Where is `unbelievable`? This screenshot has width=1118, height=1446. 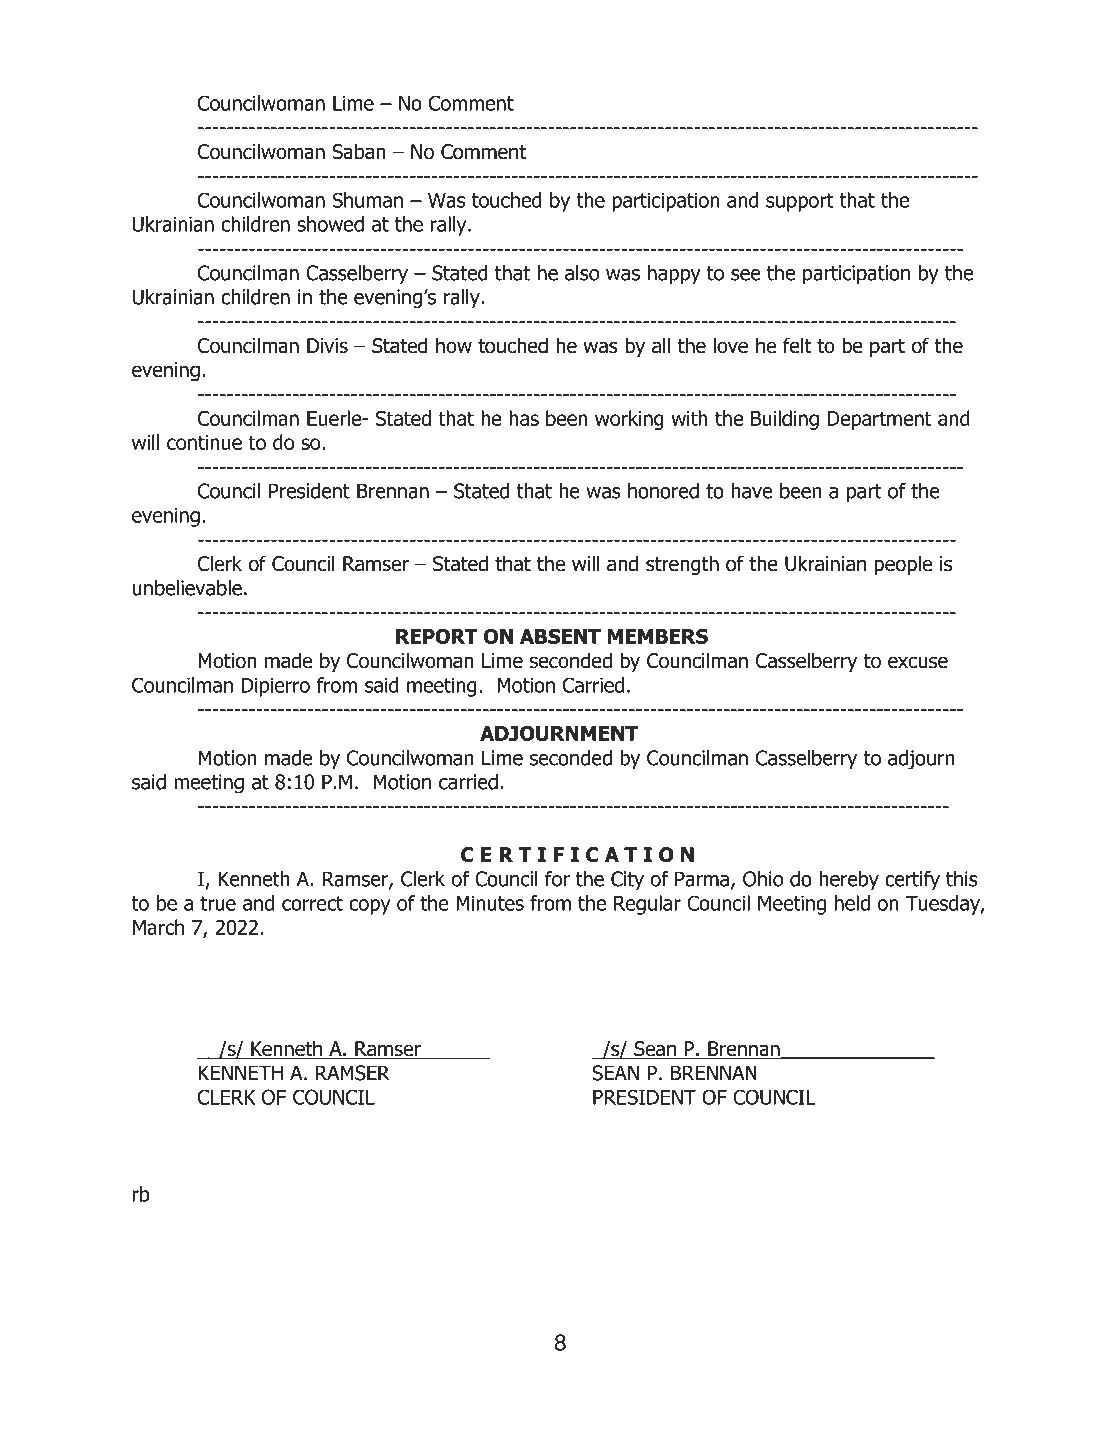
unbelievable is located at coordinates (187, 588).
